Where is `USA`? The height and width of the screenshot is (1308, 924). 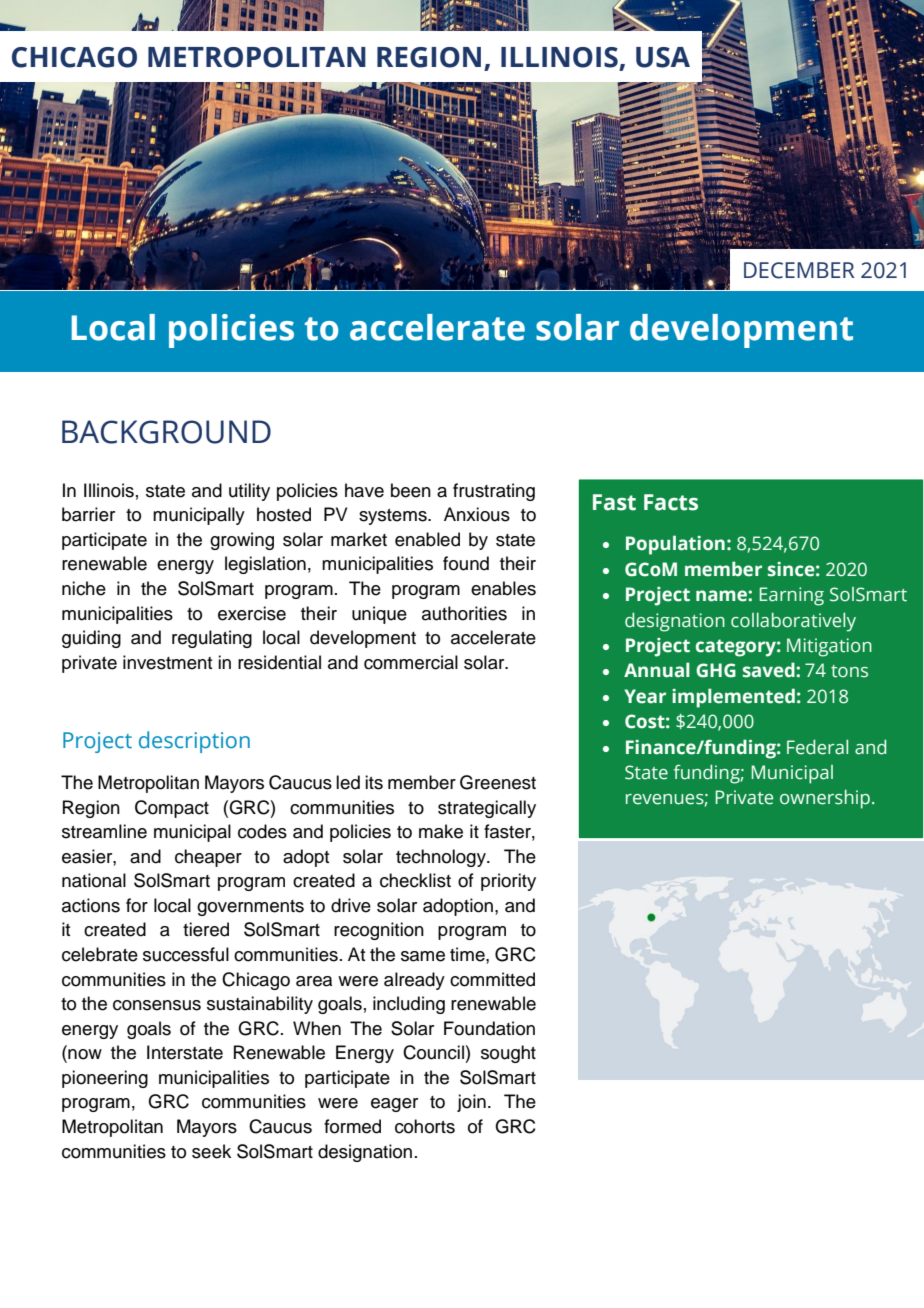
USA is located at coordinates (663, 57).
